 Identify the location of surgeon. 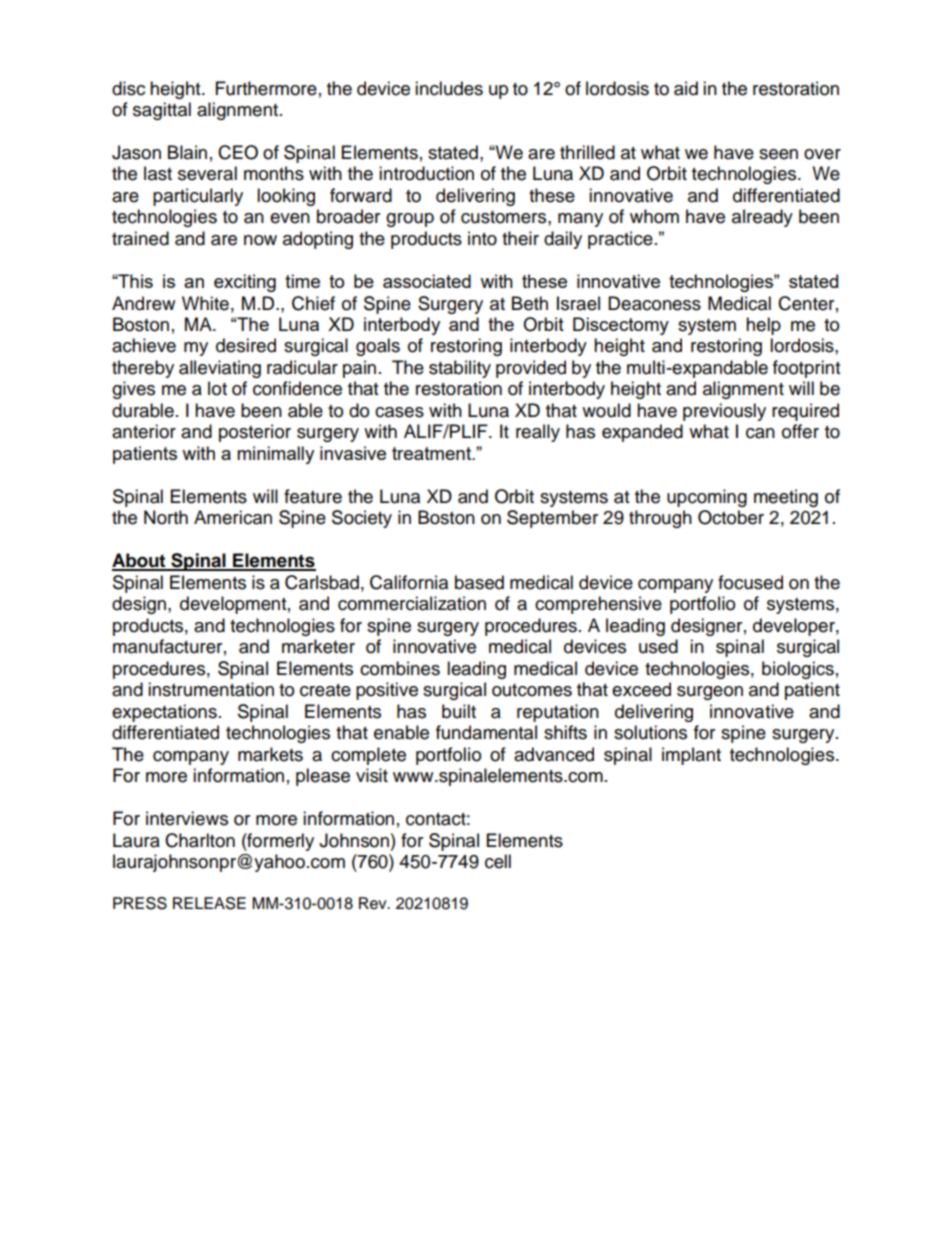
(710, 693).
